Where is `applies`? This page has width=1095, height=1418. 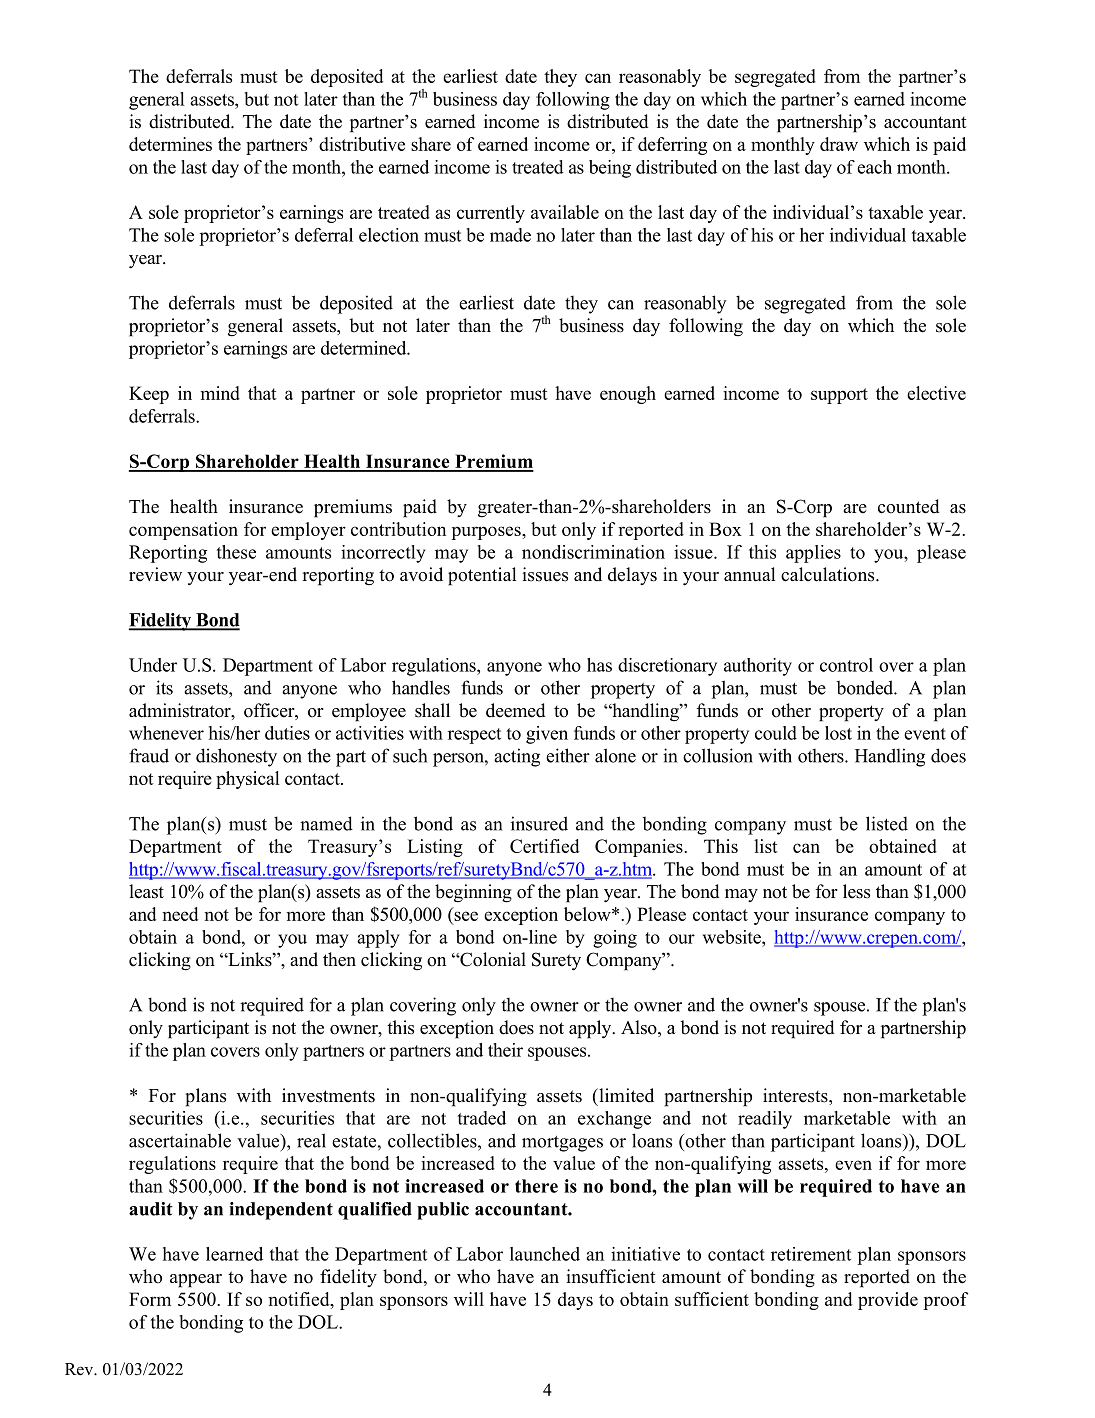
applies is located at coordinates (813, 554).
